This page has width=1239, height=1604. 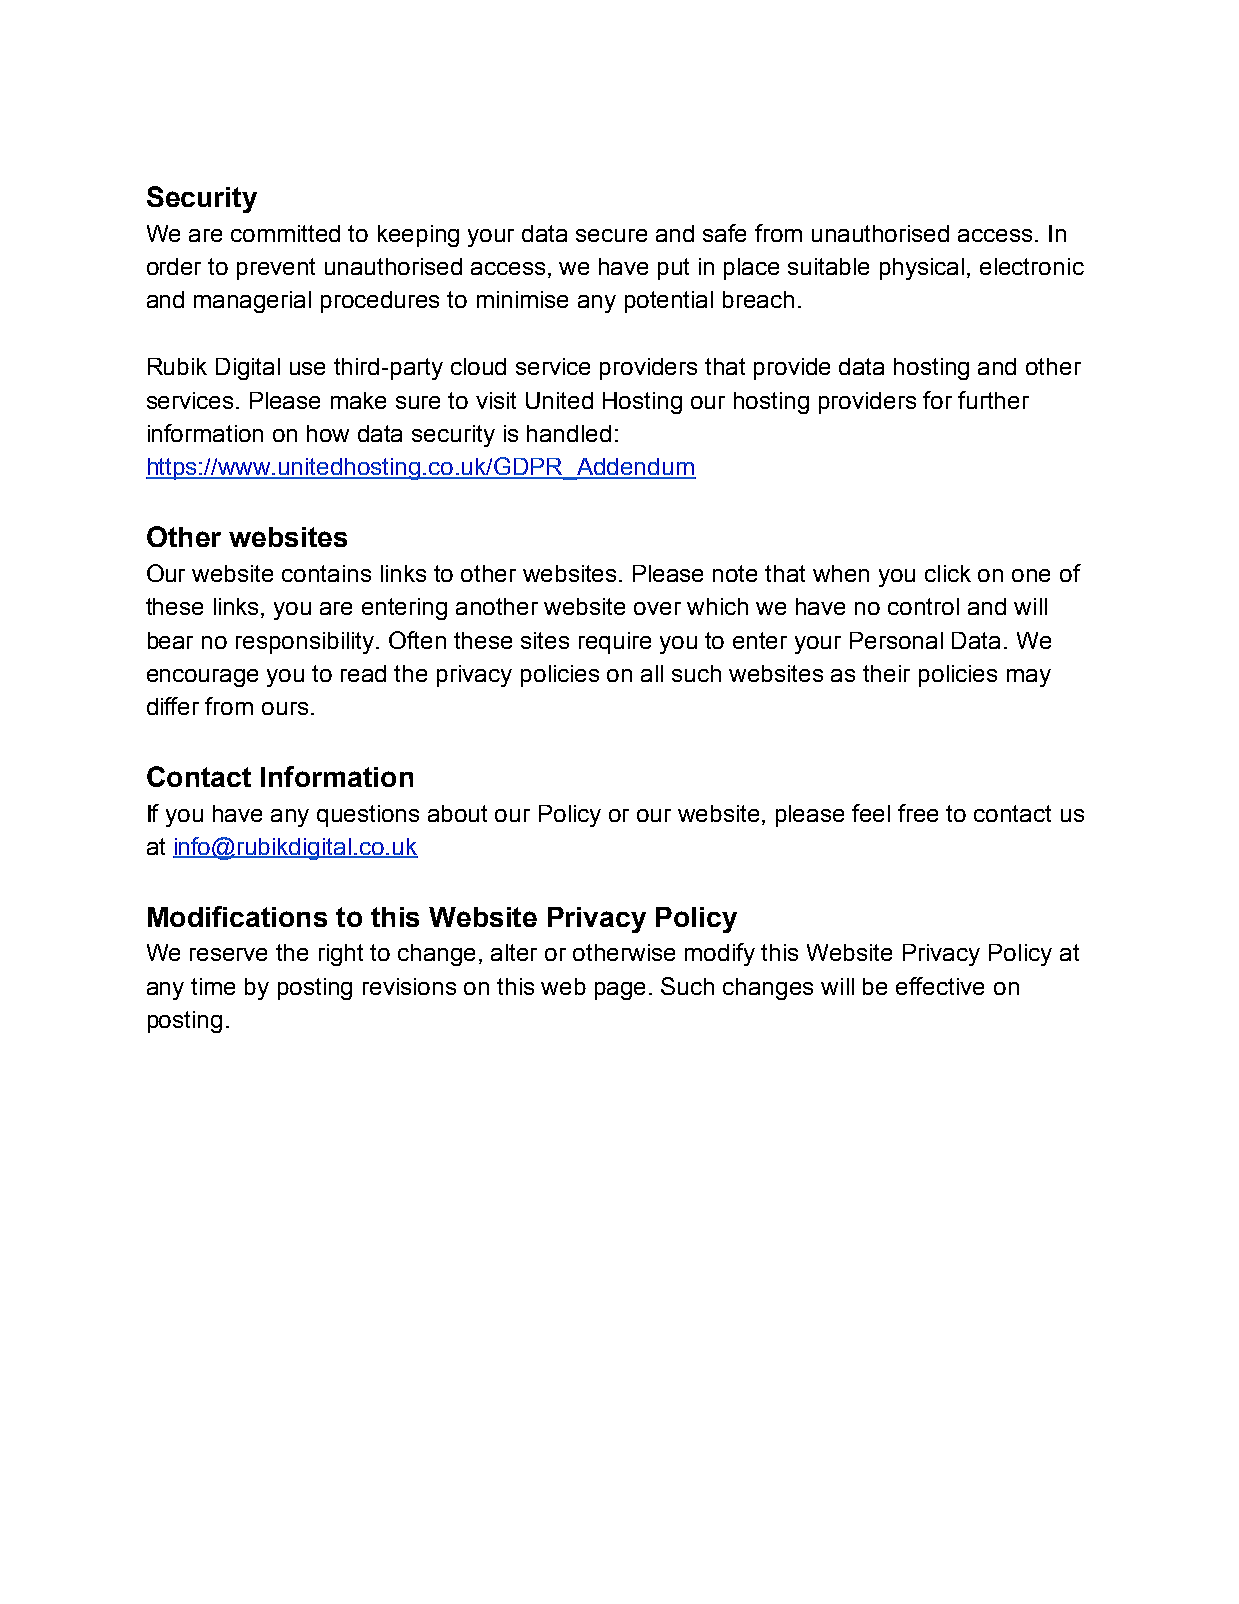 What do you see at coordinates (276, 269) in the page?
I see `prevent` at bounding box center [276, 269].
